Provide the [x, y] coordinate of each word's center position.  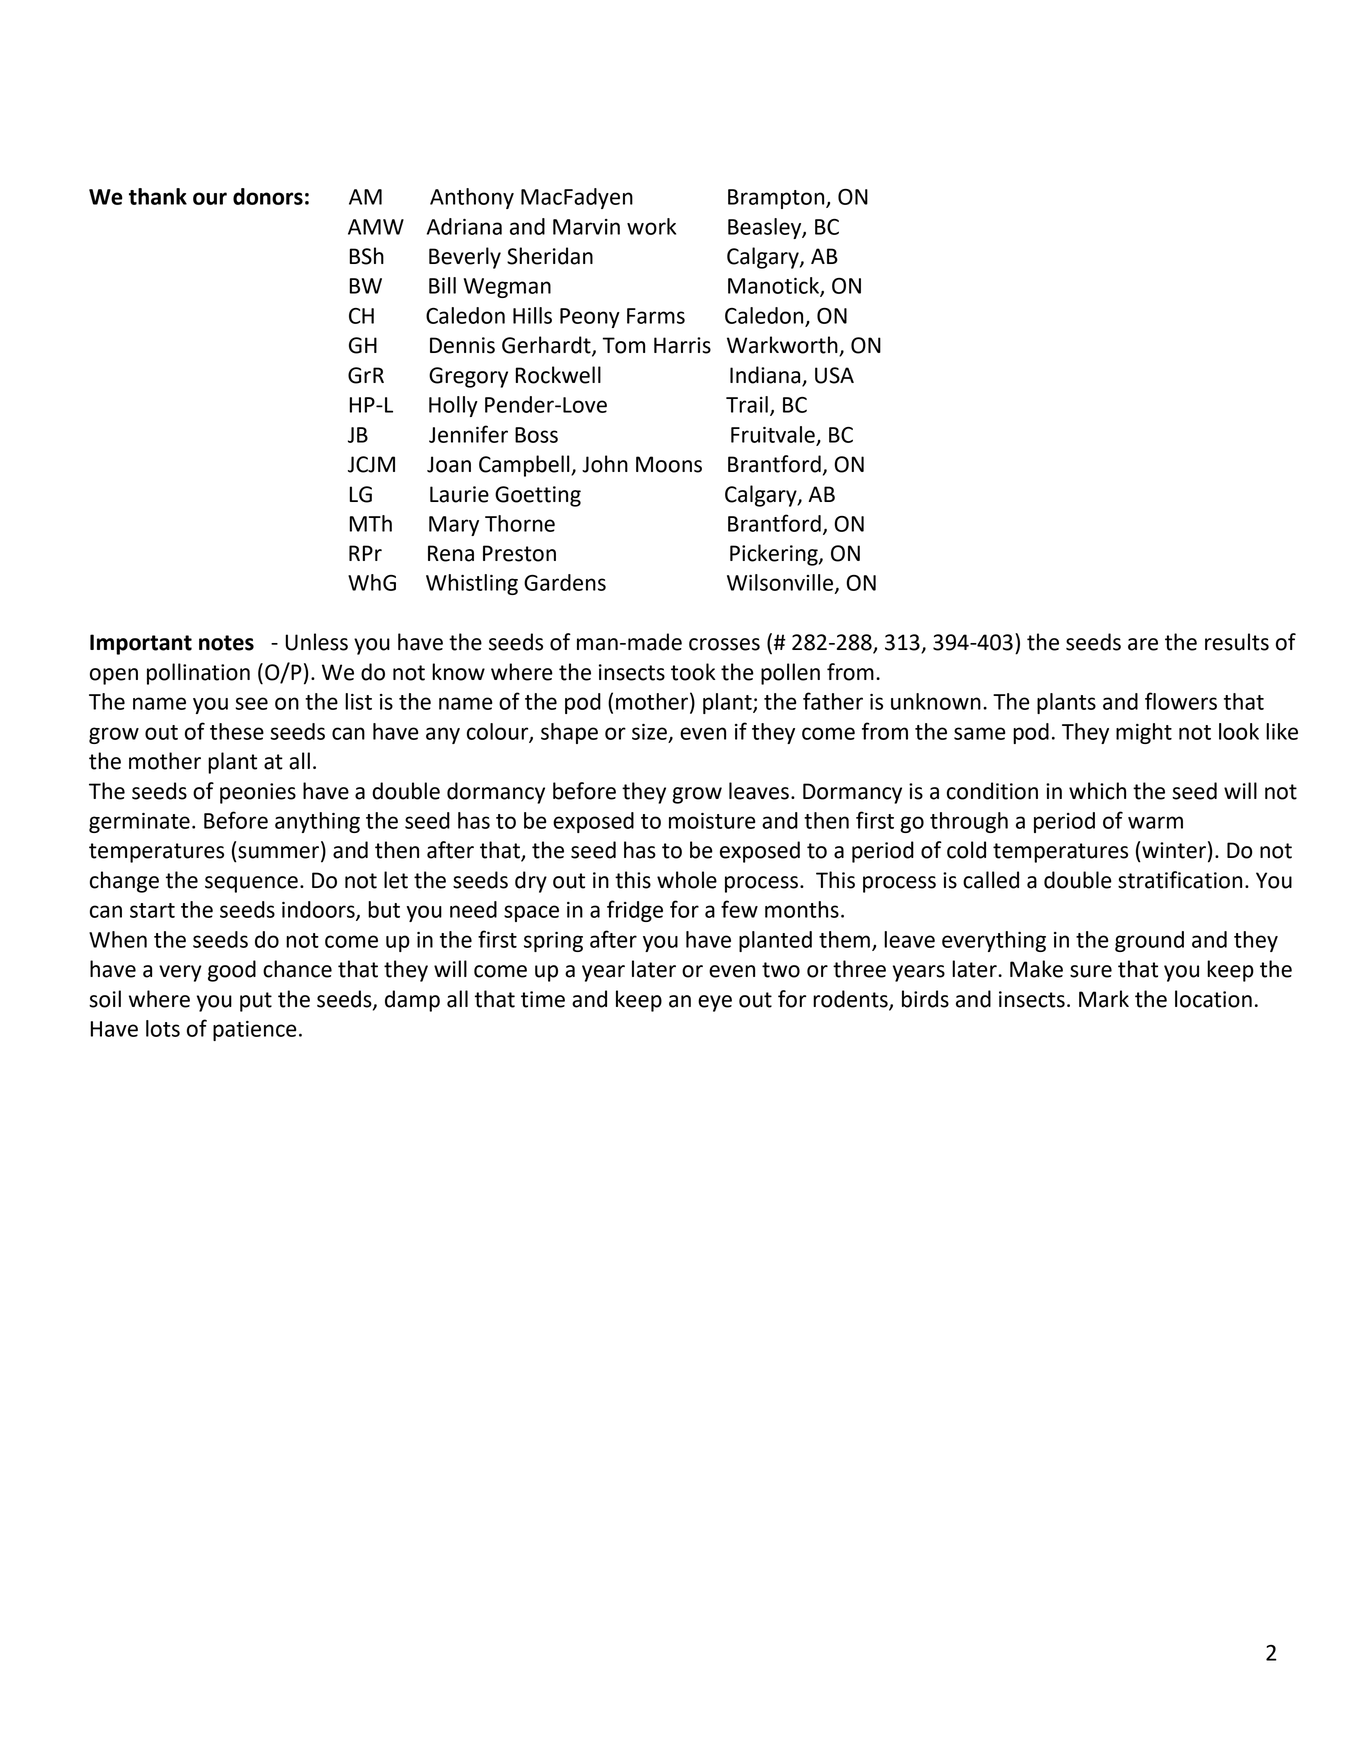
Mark [1104, 999]
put [256, 1002]
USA [834, 375]
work [651, 226]
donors [268, 196]
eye [715, 1003]
